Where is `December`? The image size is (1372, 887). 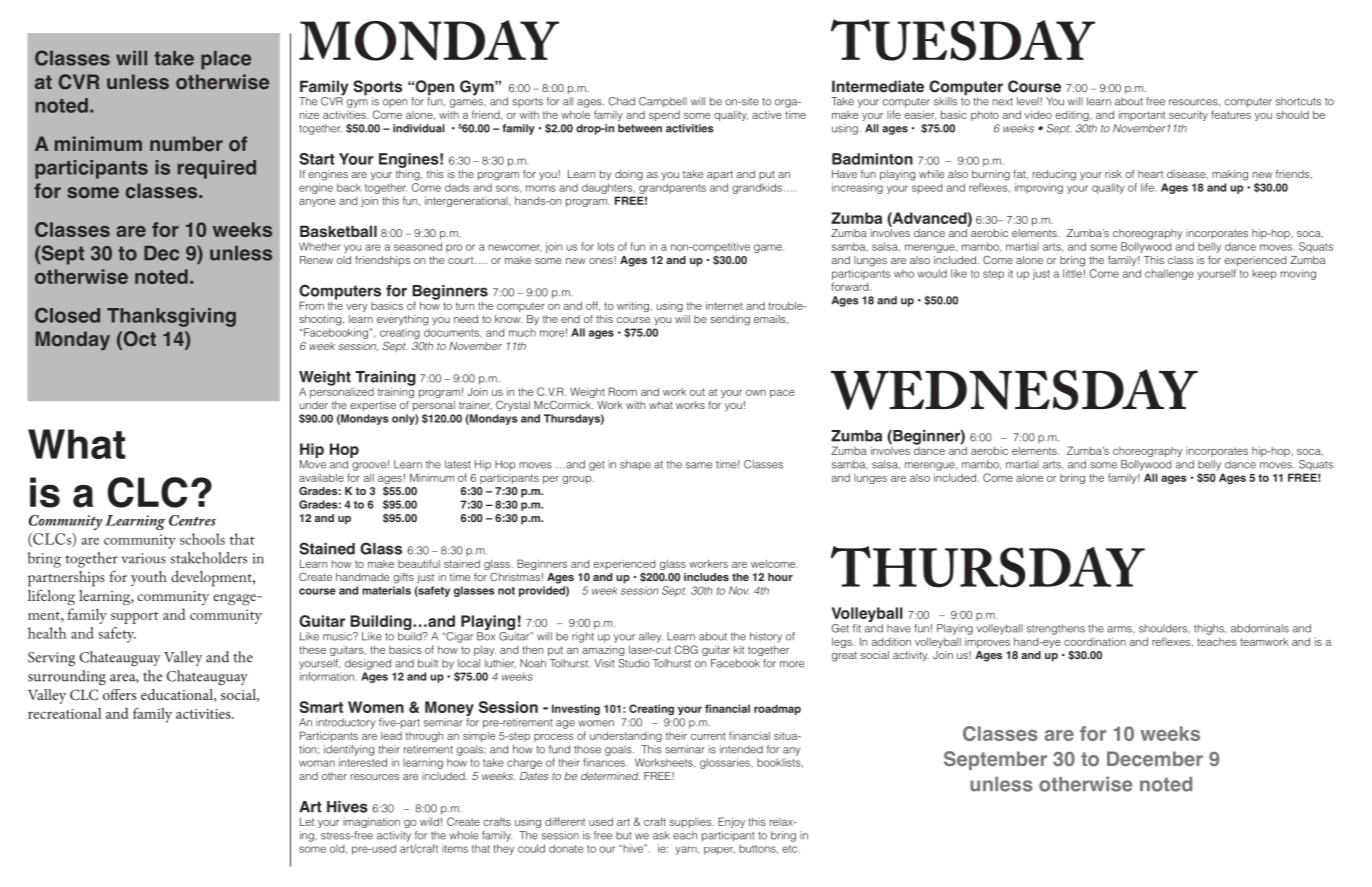 December is located at coordinates (1155, 758).
